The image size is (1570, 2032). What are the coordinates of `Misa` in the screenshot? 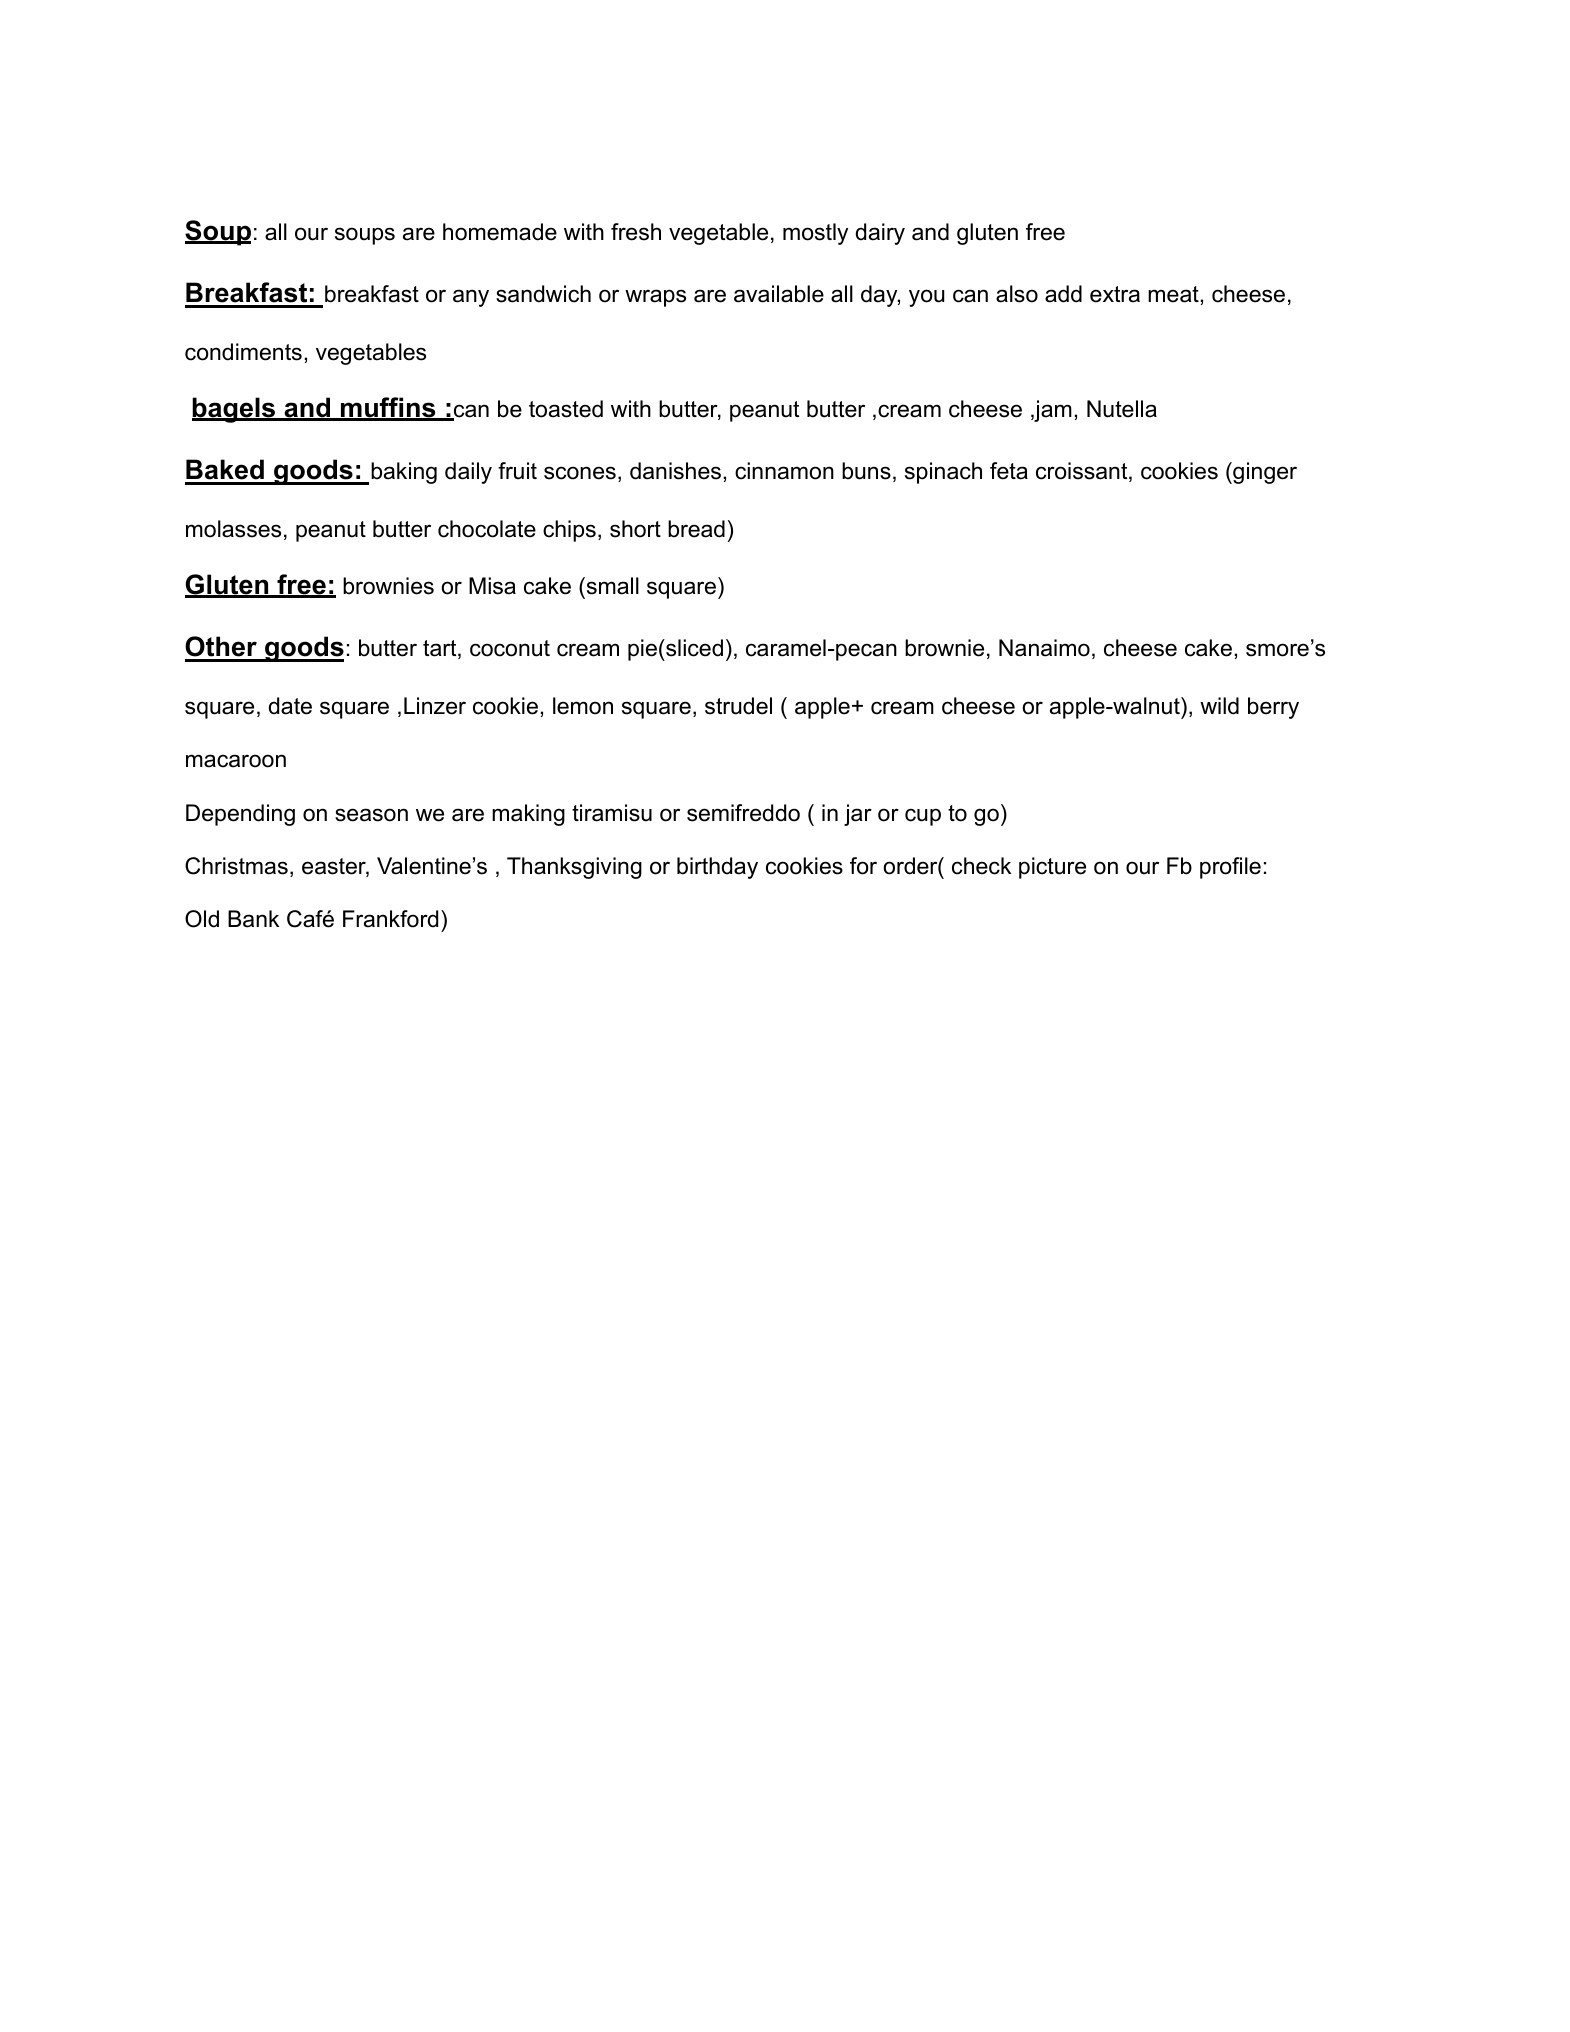 It's located at (492, 586).
